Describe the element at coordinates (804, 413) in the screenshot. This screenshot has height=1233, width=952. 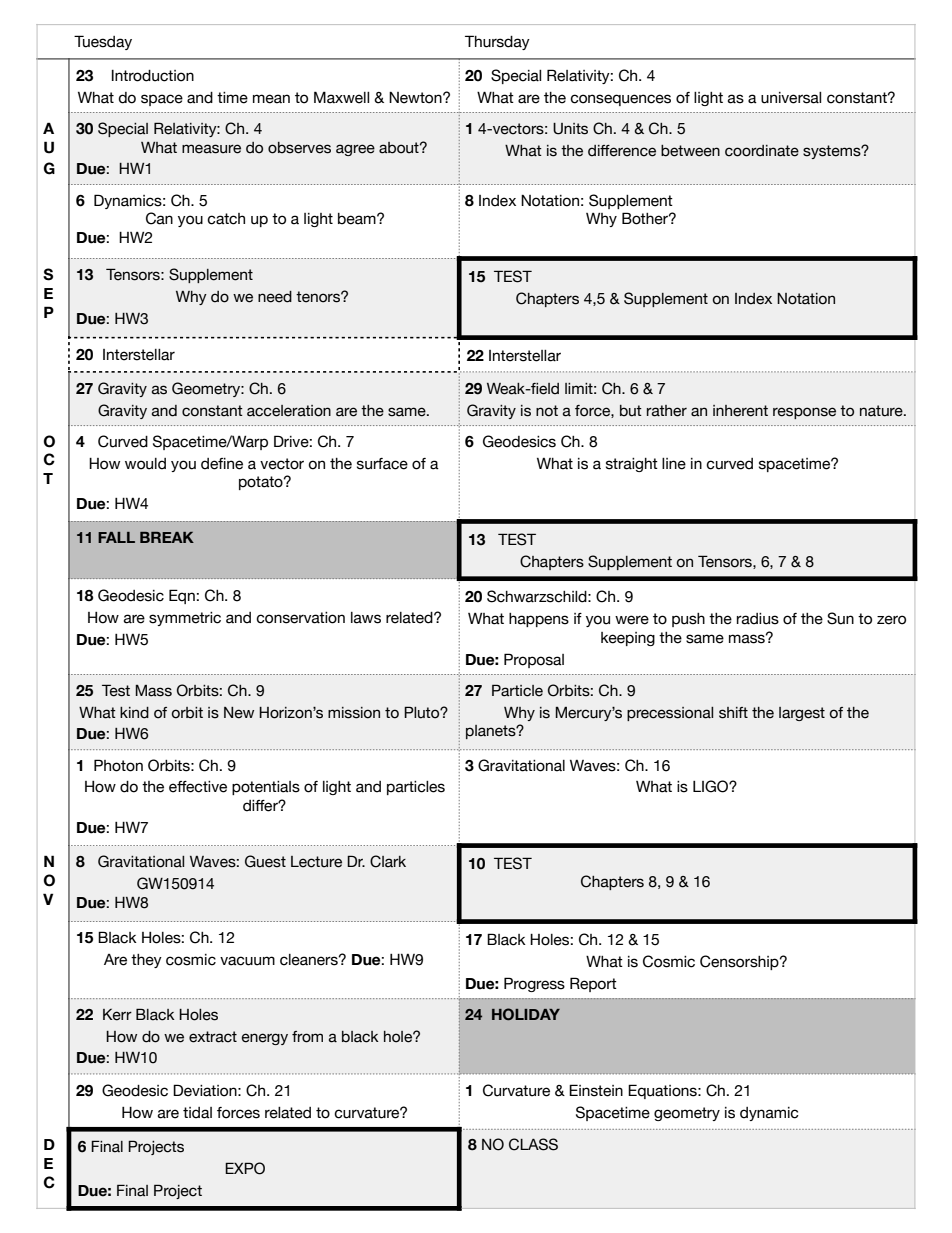
I see `response` at that location.
